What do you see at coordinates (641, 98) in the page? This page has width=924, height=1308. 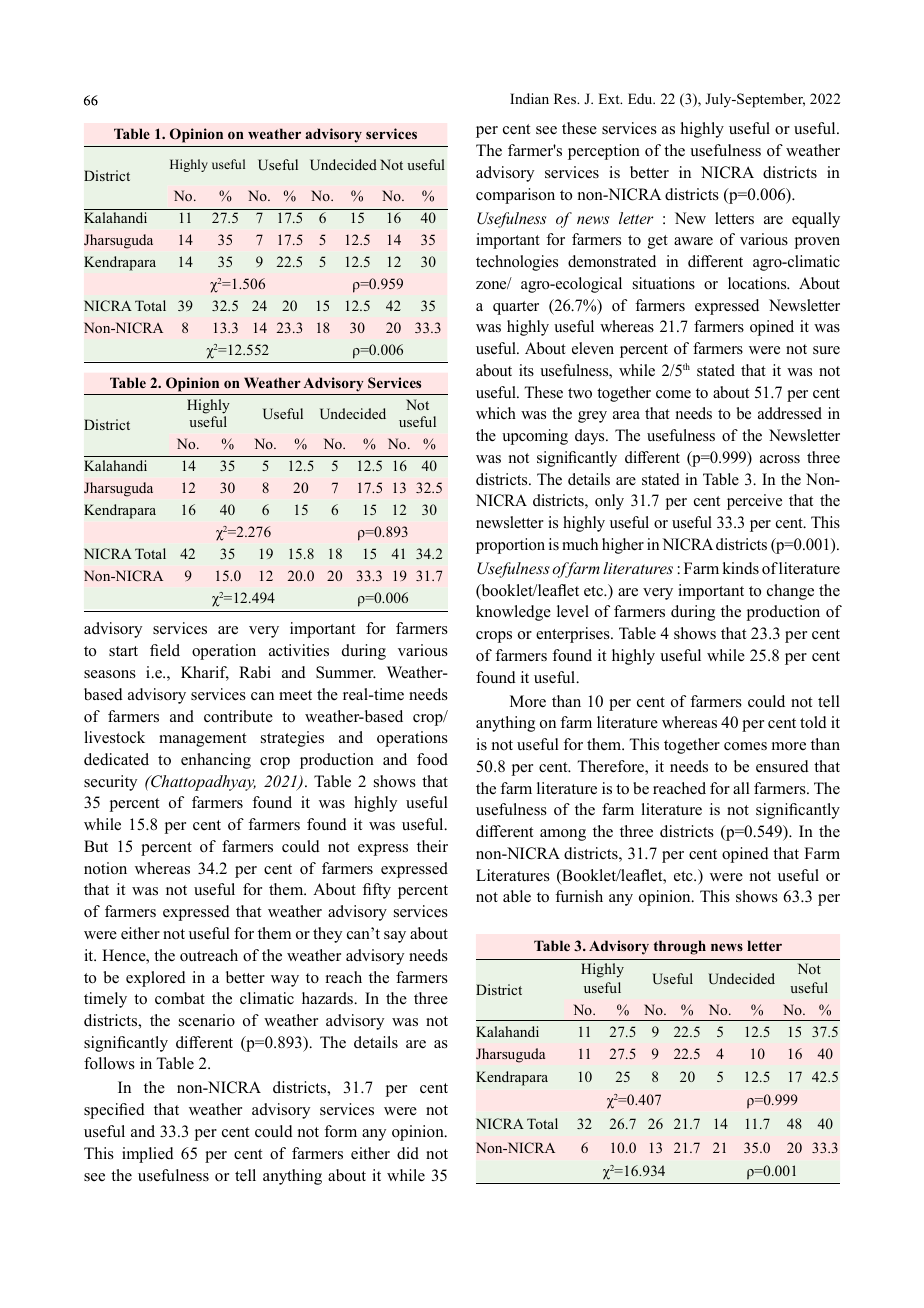 I see `Edu` at bounding box center [641, 98].
